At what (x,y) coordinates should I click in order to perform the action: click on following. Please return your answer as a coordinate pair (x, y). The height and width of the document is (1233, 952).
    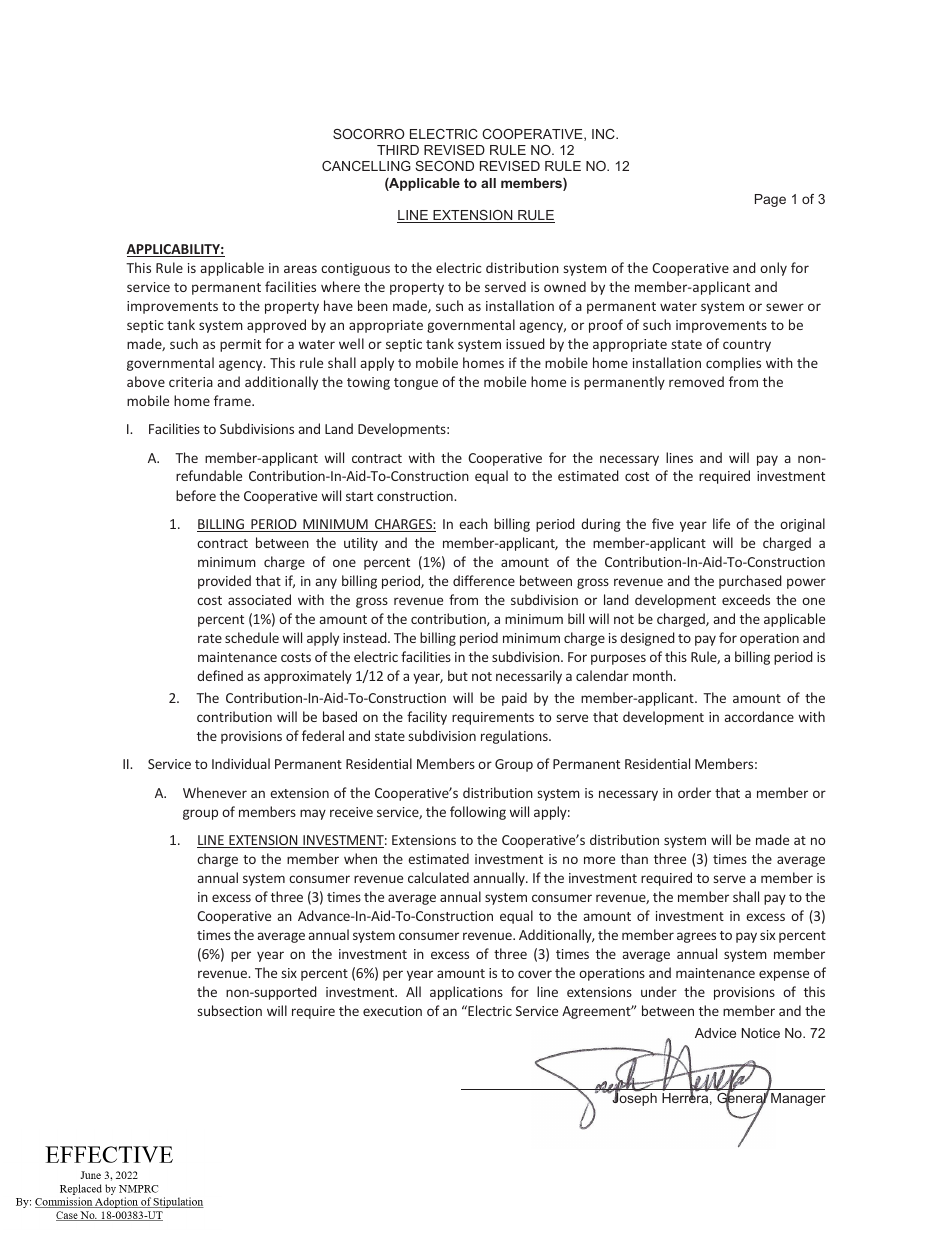
    Looking at the image, I should click on (478, 813).
